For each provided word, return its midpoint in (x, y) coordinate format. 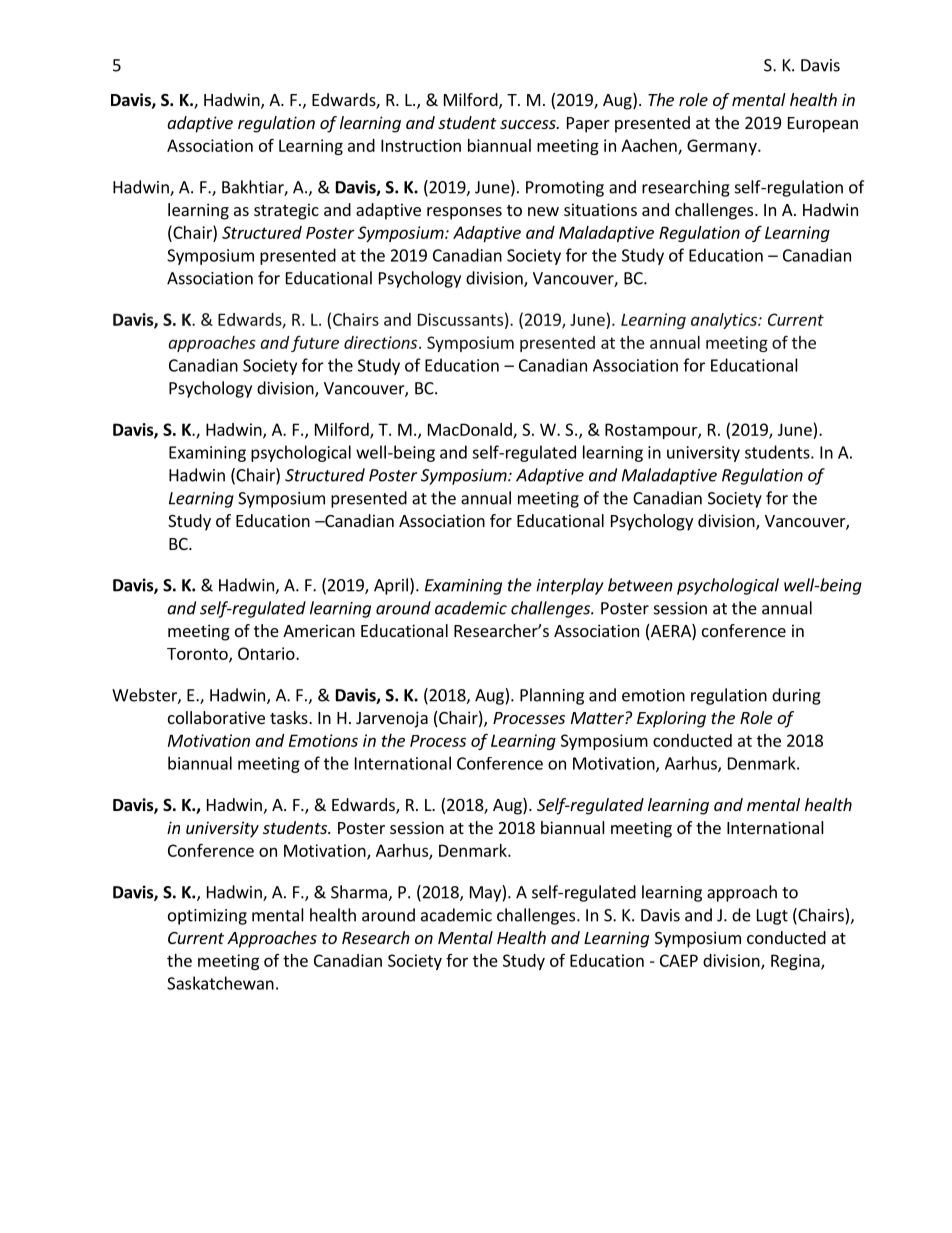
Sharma (360, 893)
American (319, 630)
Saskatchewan (220, 983)
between (640, 585)
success (529, 124)
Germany (723, 147)
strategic (286, 211)
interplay (570, 586)
